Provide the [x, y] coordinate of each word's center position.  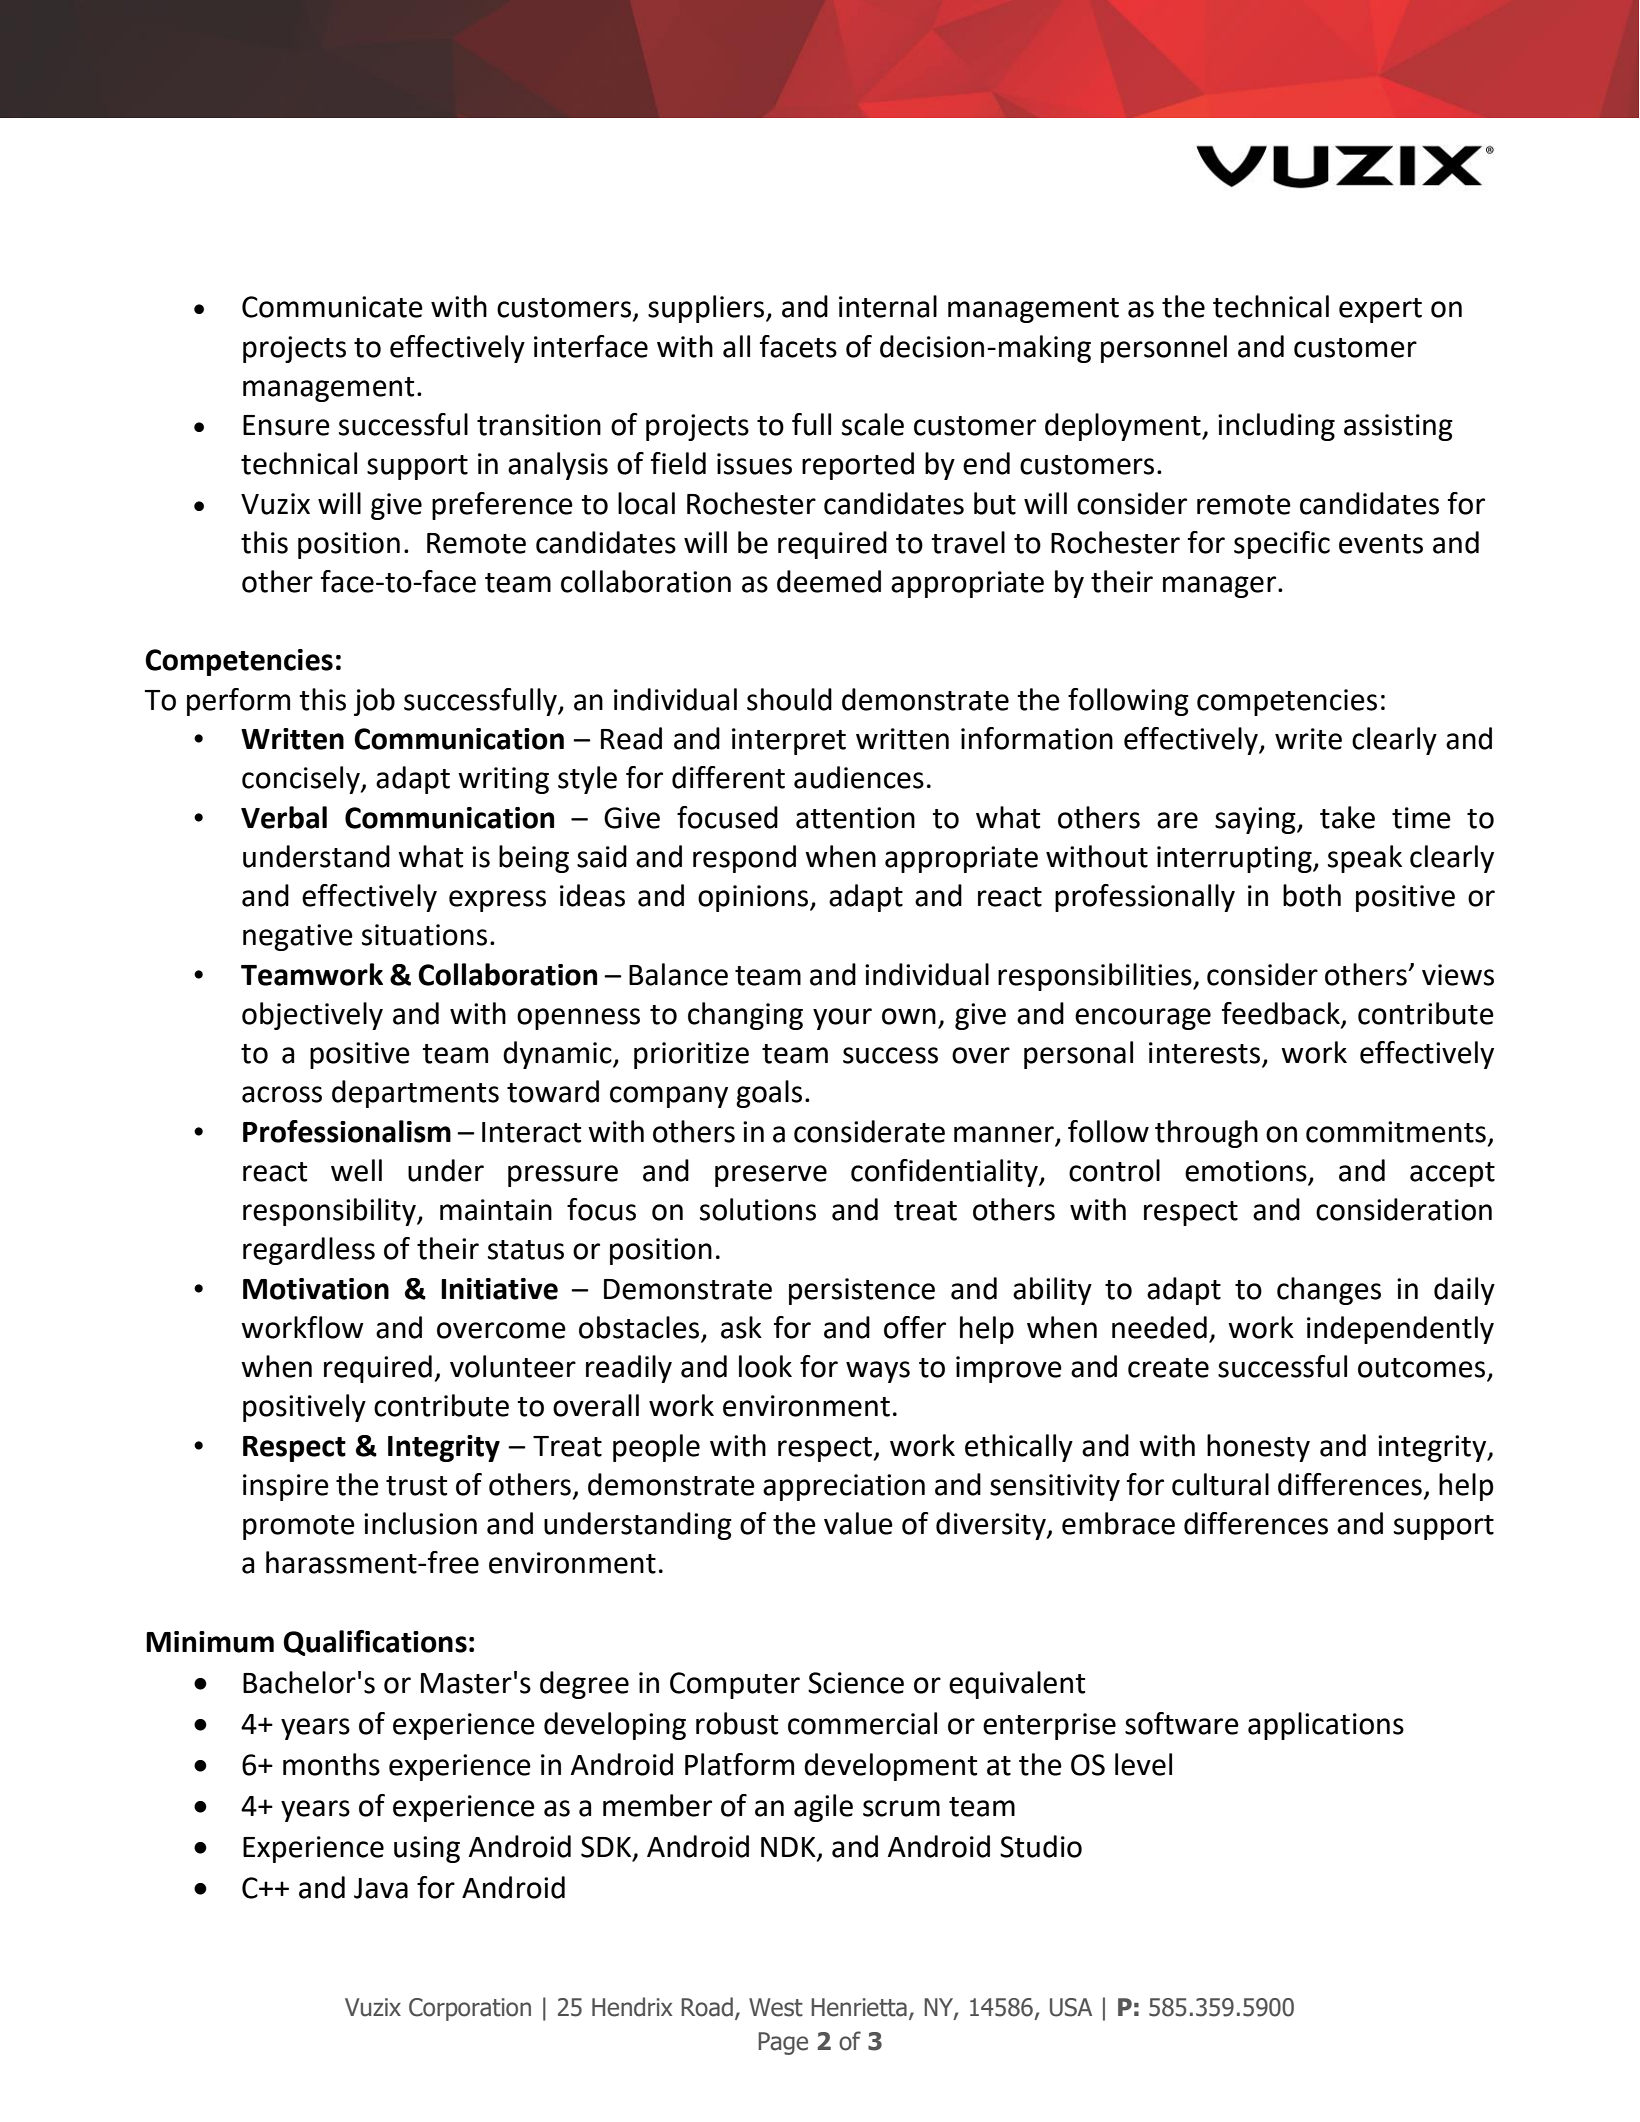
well [356, 1170]
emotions [1247, 1172]
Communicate [332, 307]
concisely [302, 780]
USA [1071, 2007]
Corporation [470, 2009]
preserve [771, 1176]
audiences [859, 777]
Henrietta [859, 2007]
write [1308, 739]
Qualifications [375, 1643]
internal [888, 306]
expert [1380, 310]
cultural [1220, 1484]
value [858, 1523]
